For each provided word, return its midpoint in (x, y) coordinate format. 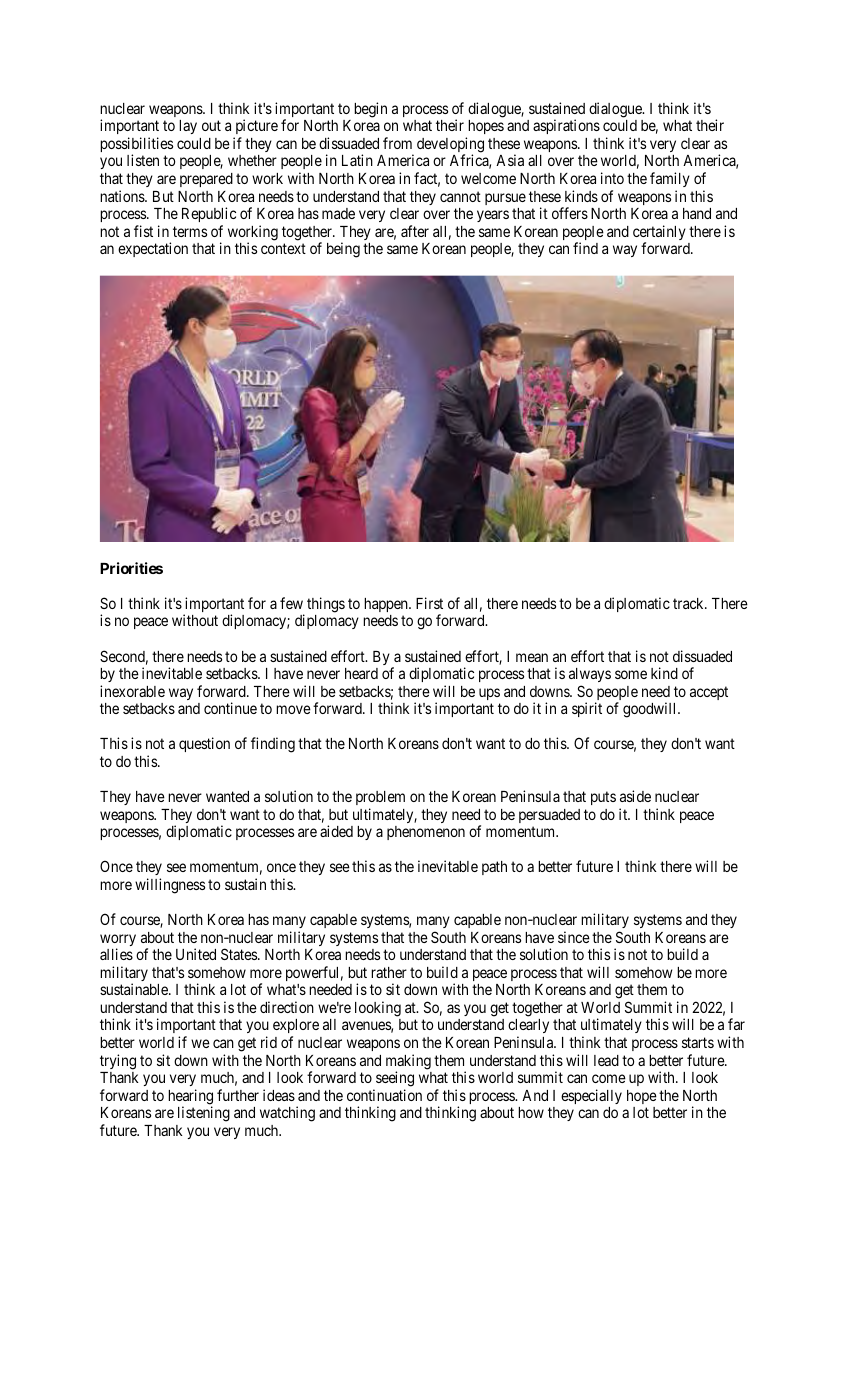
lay (188, 127)
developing (450, 146)
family (670, 179)
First (429, 603)
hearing (190, 1098)
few (291, 603)
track (689, 603)
